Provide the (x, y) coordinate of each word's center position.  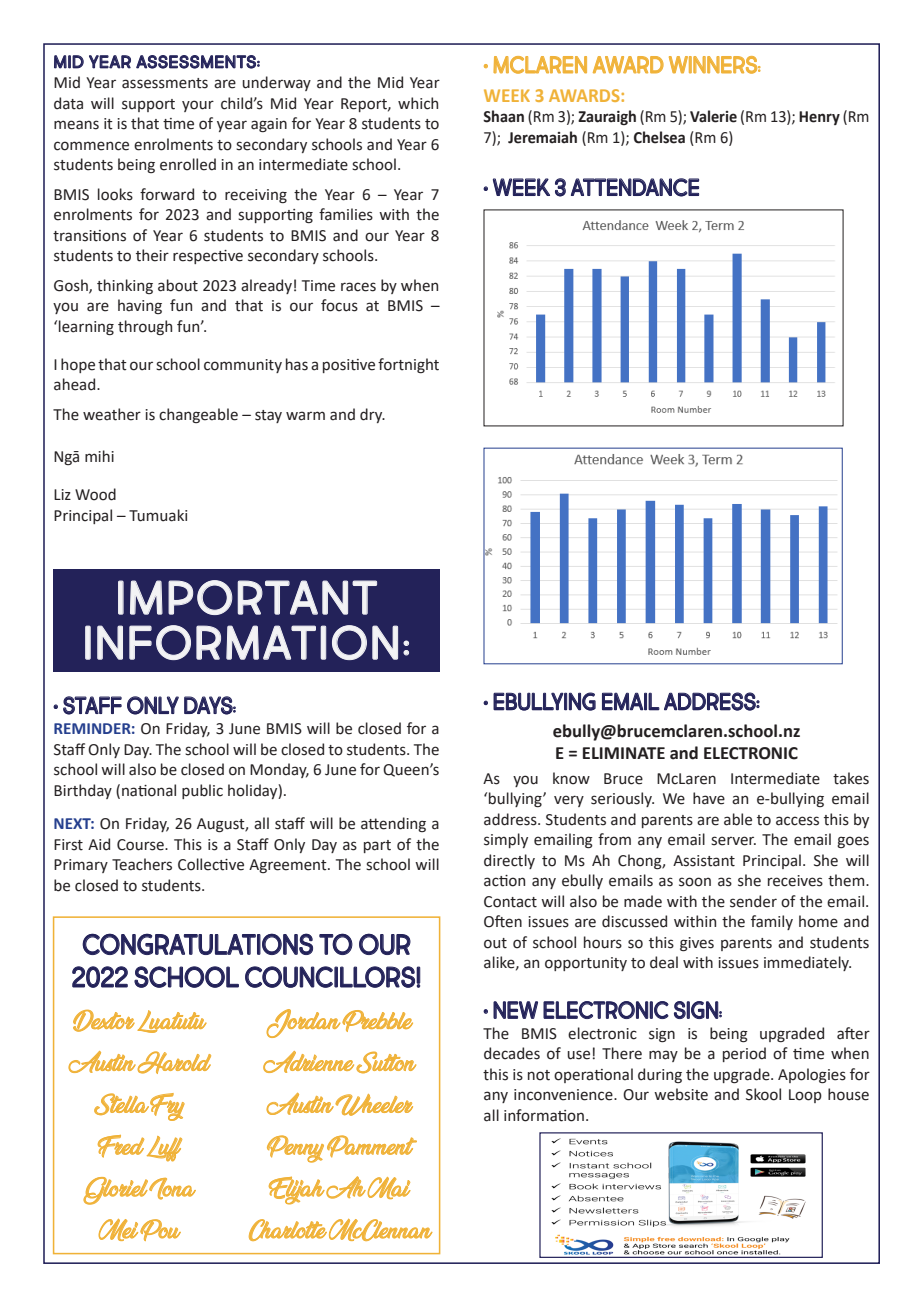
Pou (160, 1230)
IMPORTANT (247, 597)
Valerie (713, 116)
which (418, 103)
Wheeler (374, 1105)
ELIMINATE (624, 753)
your (198, 106)
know (571, 778)
